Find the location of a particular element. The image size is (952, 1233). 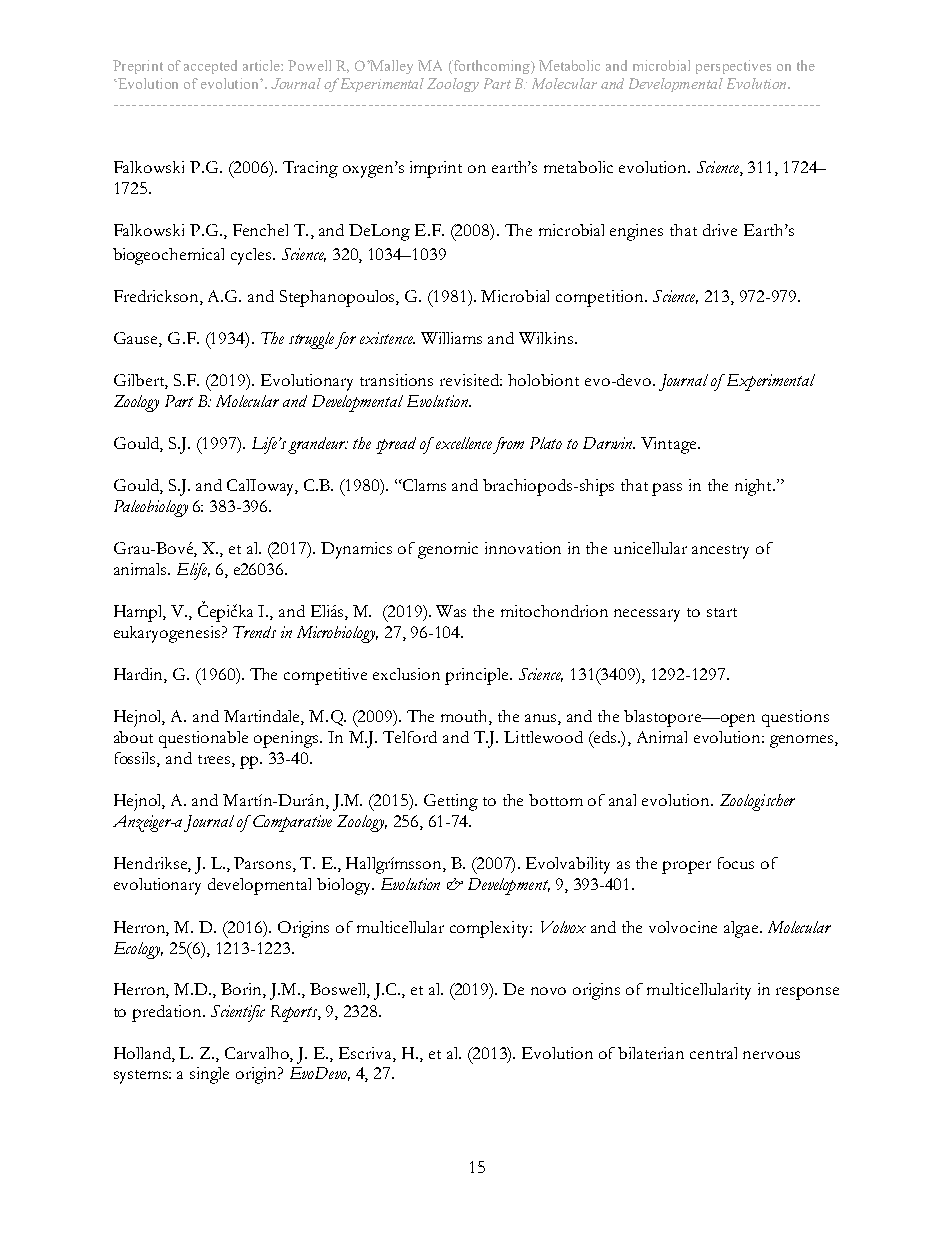

questionable is located at coordinates (203, 739).
